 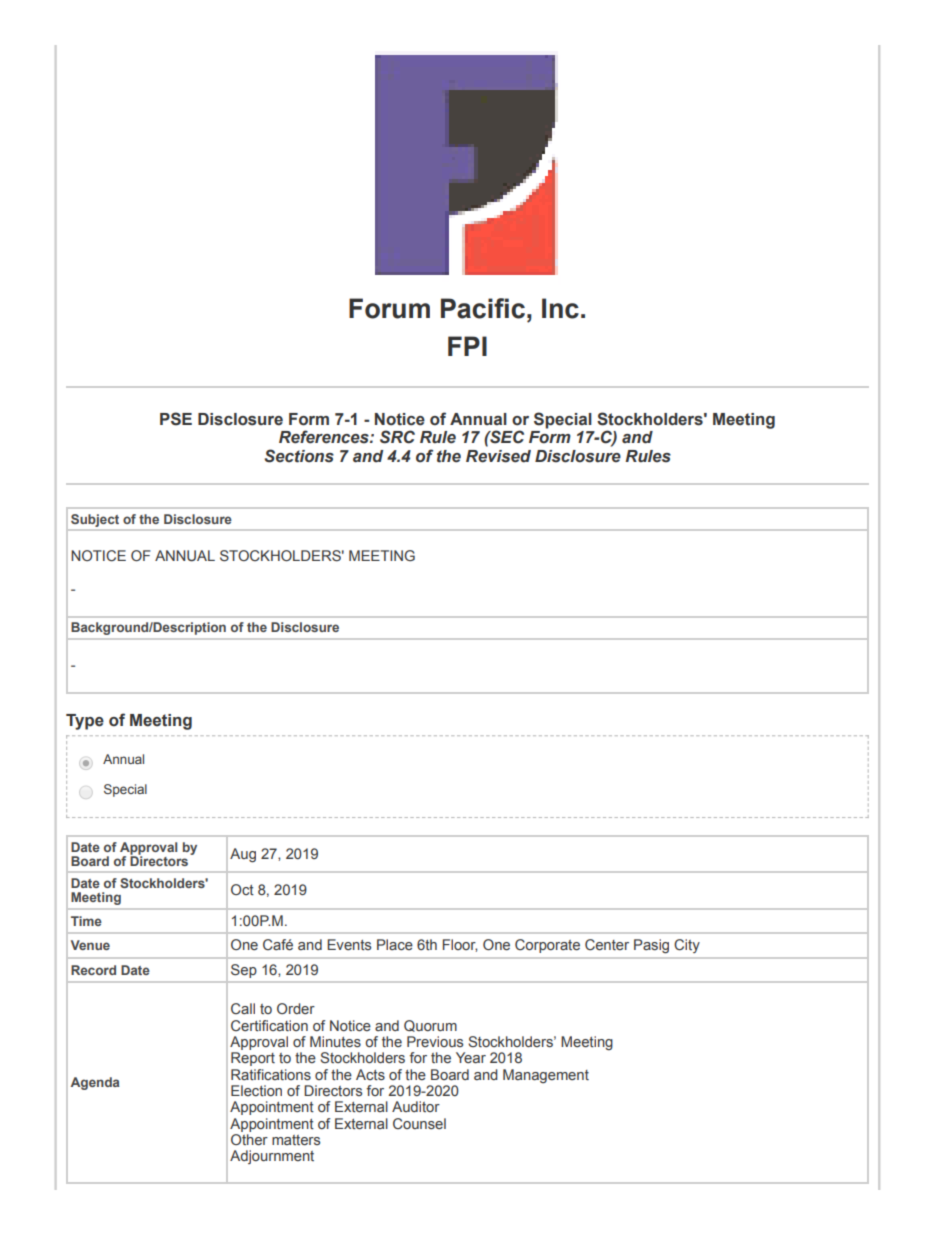 I want to click on Type, so click(x=85, y=722).
